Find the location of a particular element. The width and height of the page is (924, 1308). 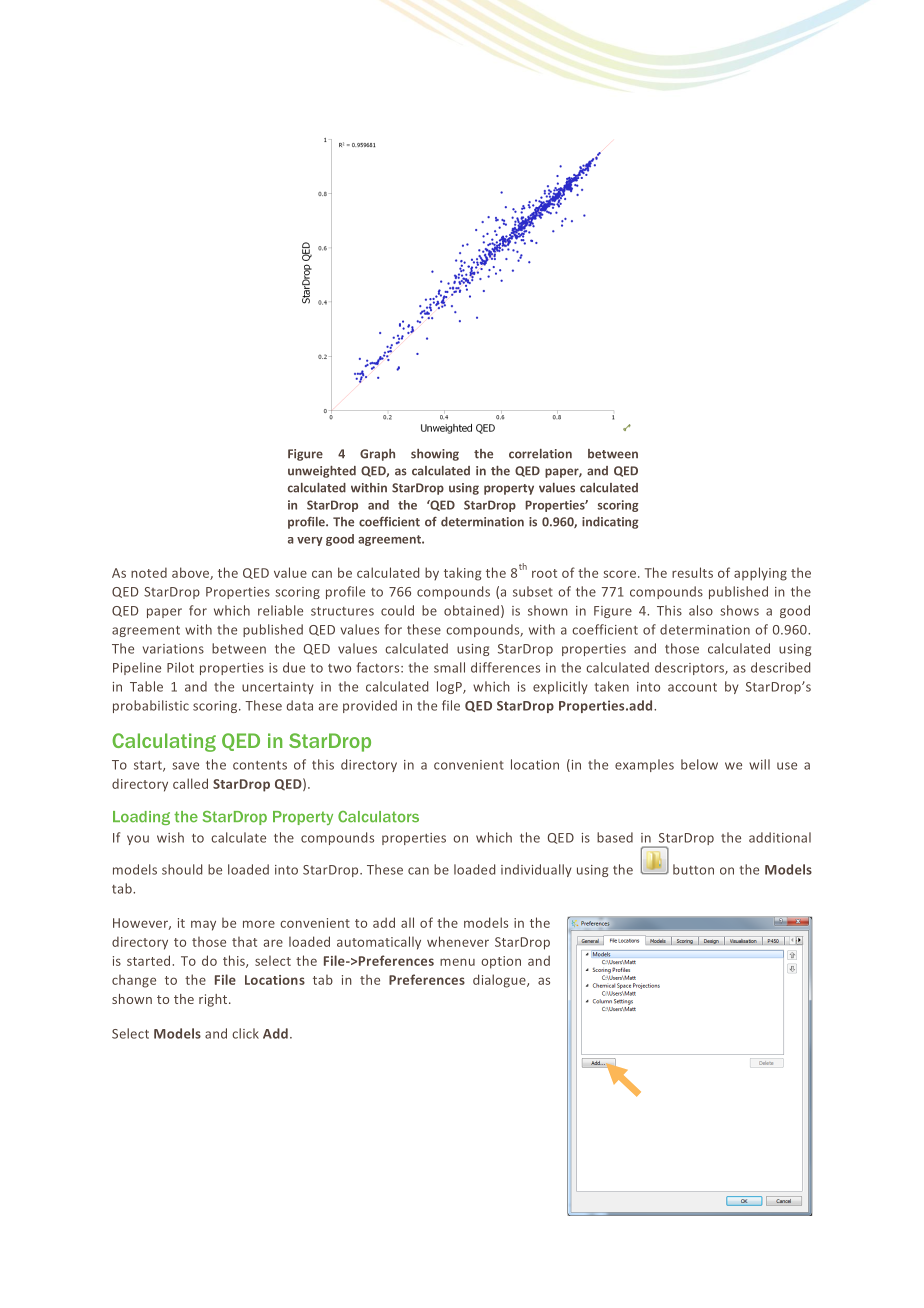

showing is located at coordinates (435, 455).
